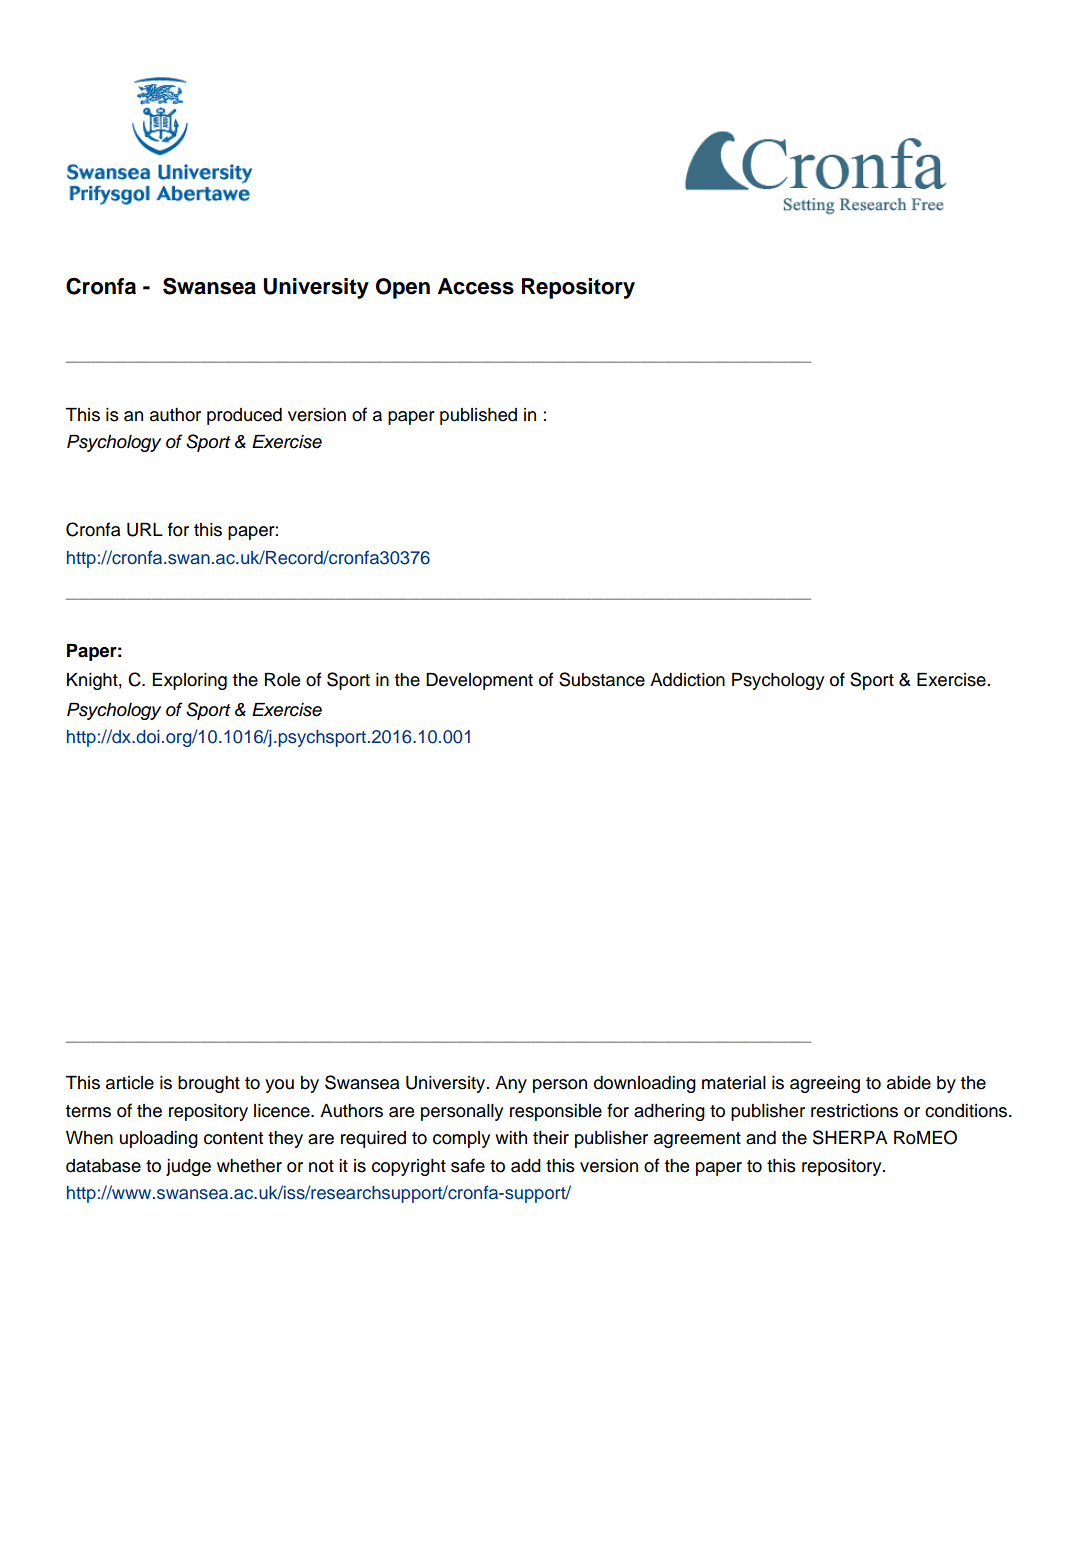 The height and width of the screenshot is (1542, 1090). I want to click on produced, so click(244, 416).
